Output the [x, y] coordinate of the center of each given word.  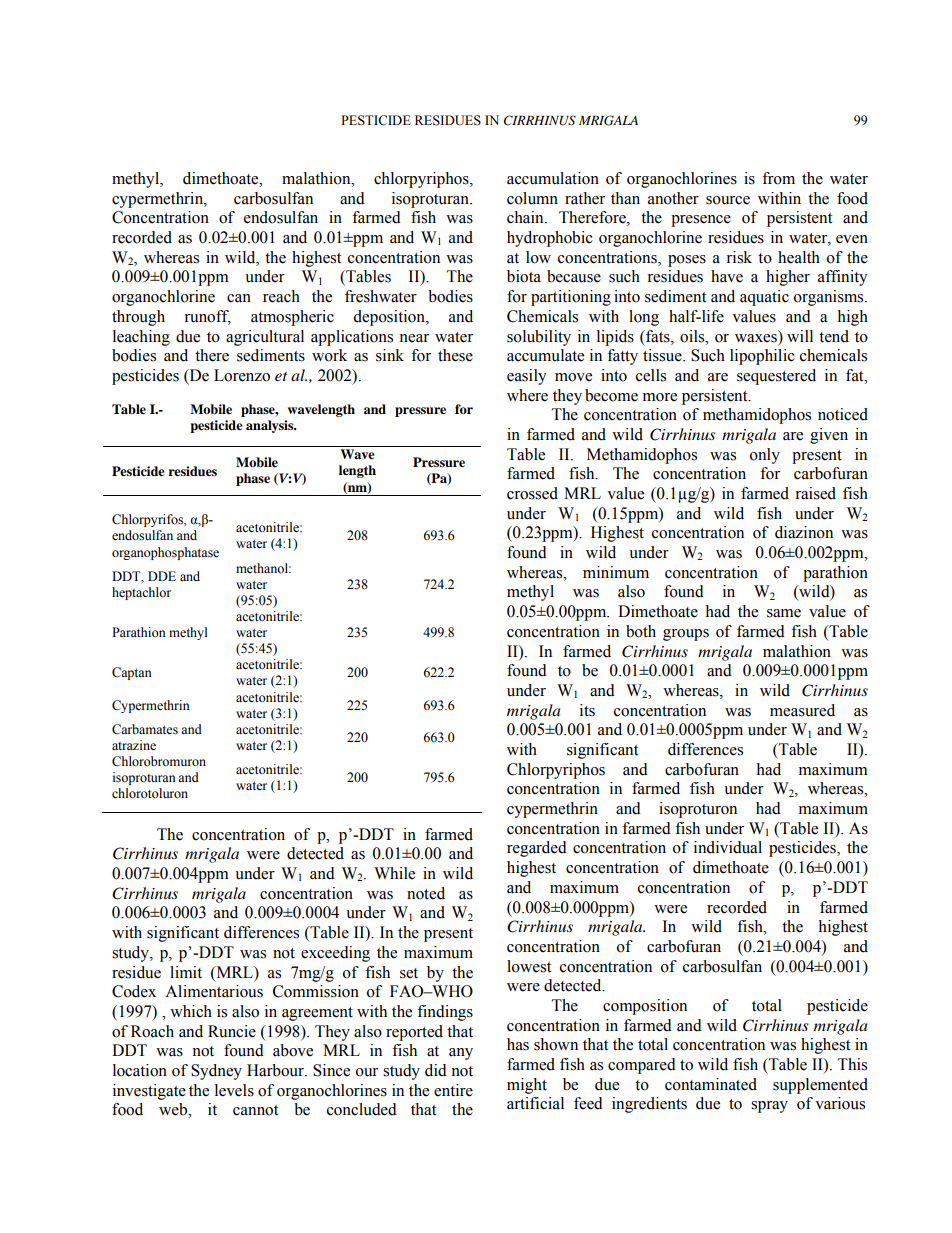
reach [281, 296]
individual [728, 847]
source [728, 200]
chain [526, 217]
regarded [537, 849]
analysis [271, 426]
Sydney [216, 1072]
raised [815, 493]
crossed [532, 493]
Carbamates [145, 729]
